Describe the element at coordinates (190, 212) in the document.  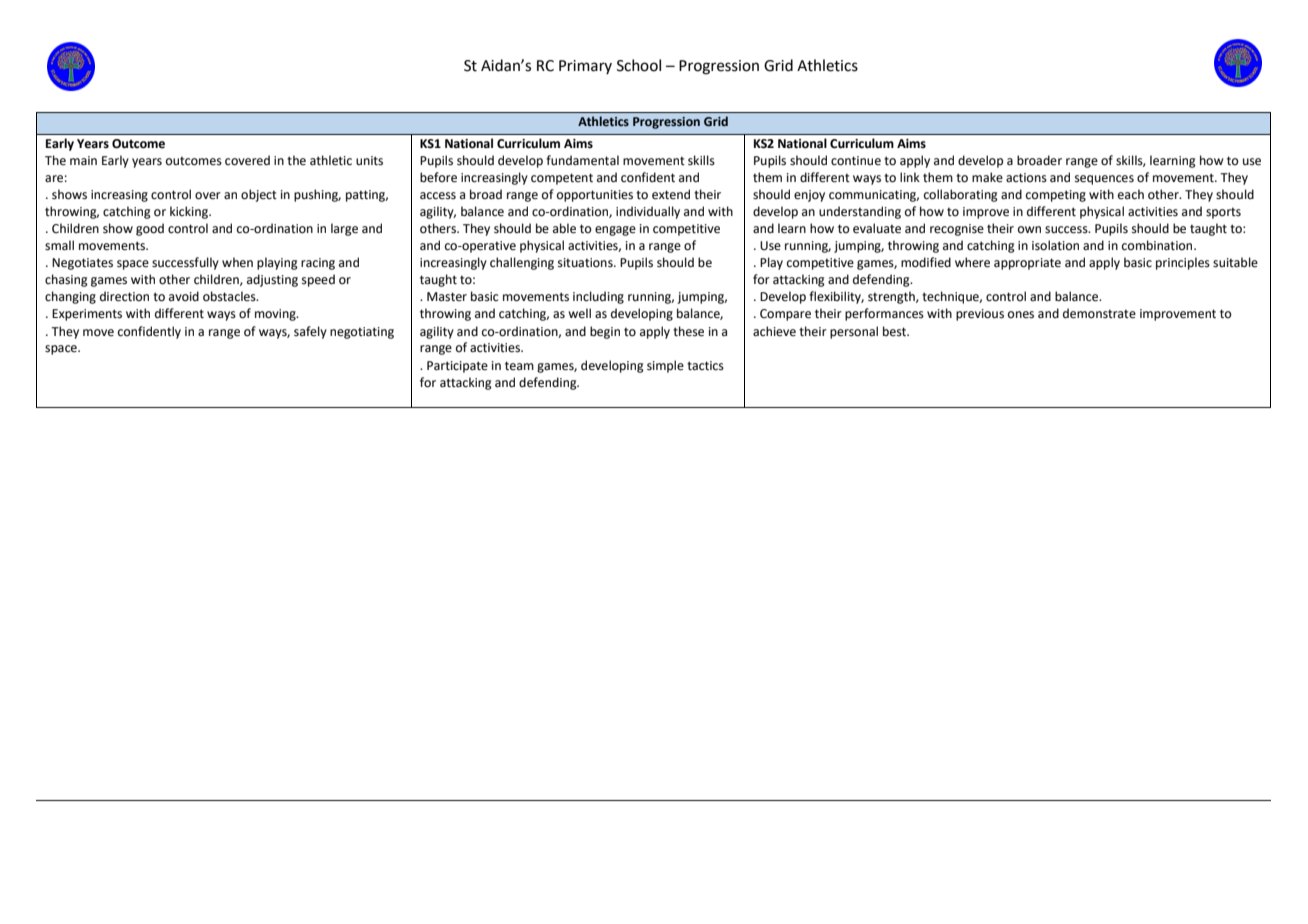
I see `kicking` at that location.
